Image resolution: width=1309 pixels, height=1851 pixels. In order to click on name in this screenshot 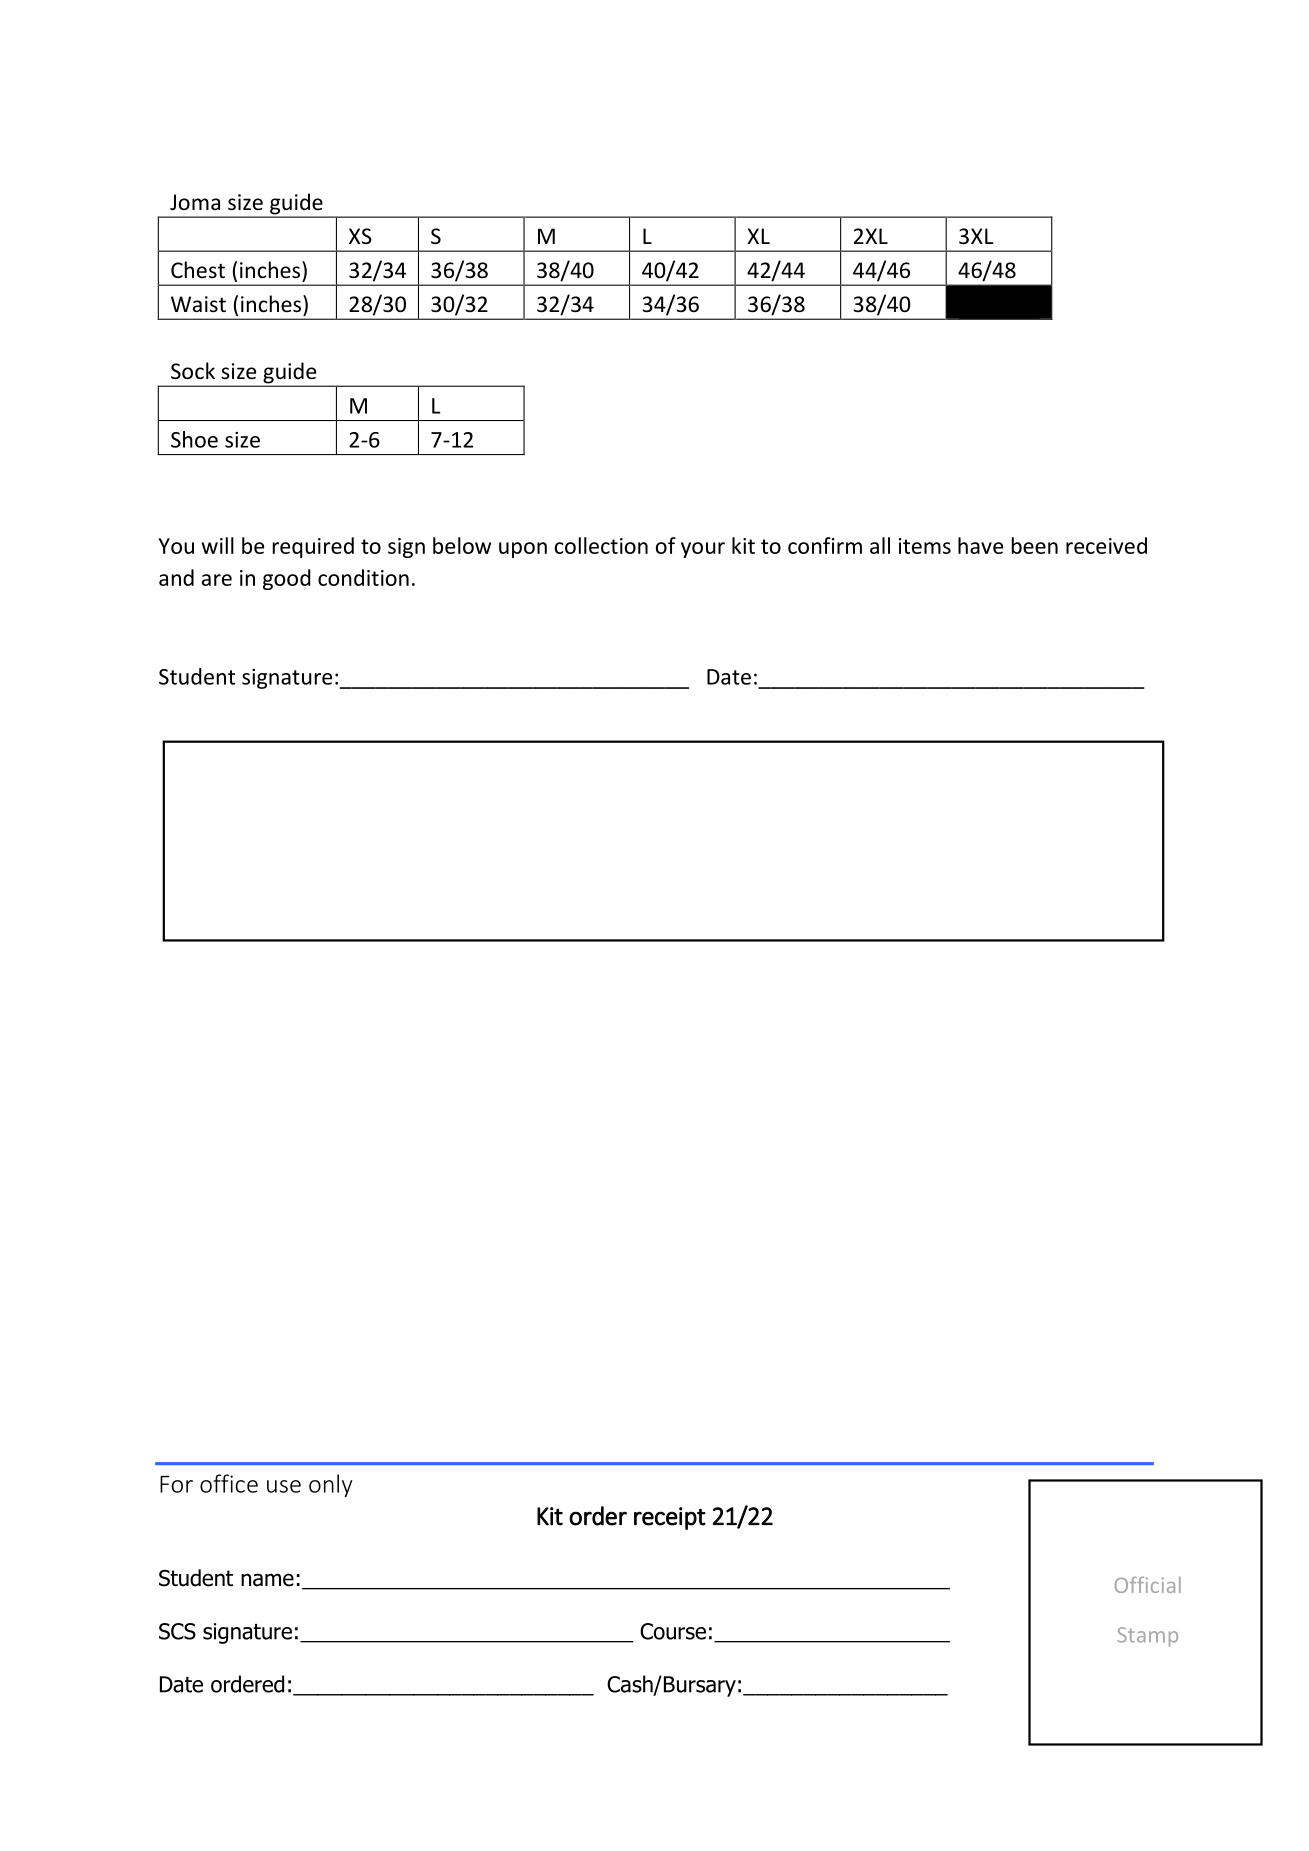, I will do `click(267, 1580)`.
